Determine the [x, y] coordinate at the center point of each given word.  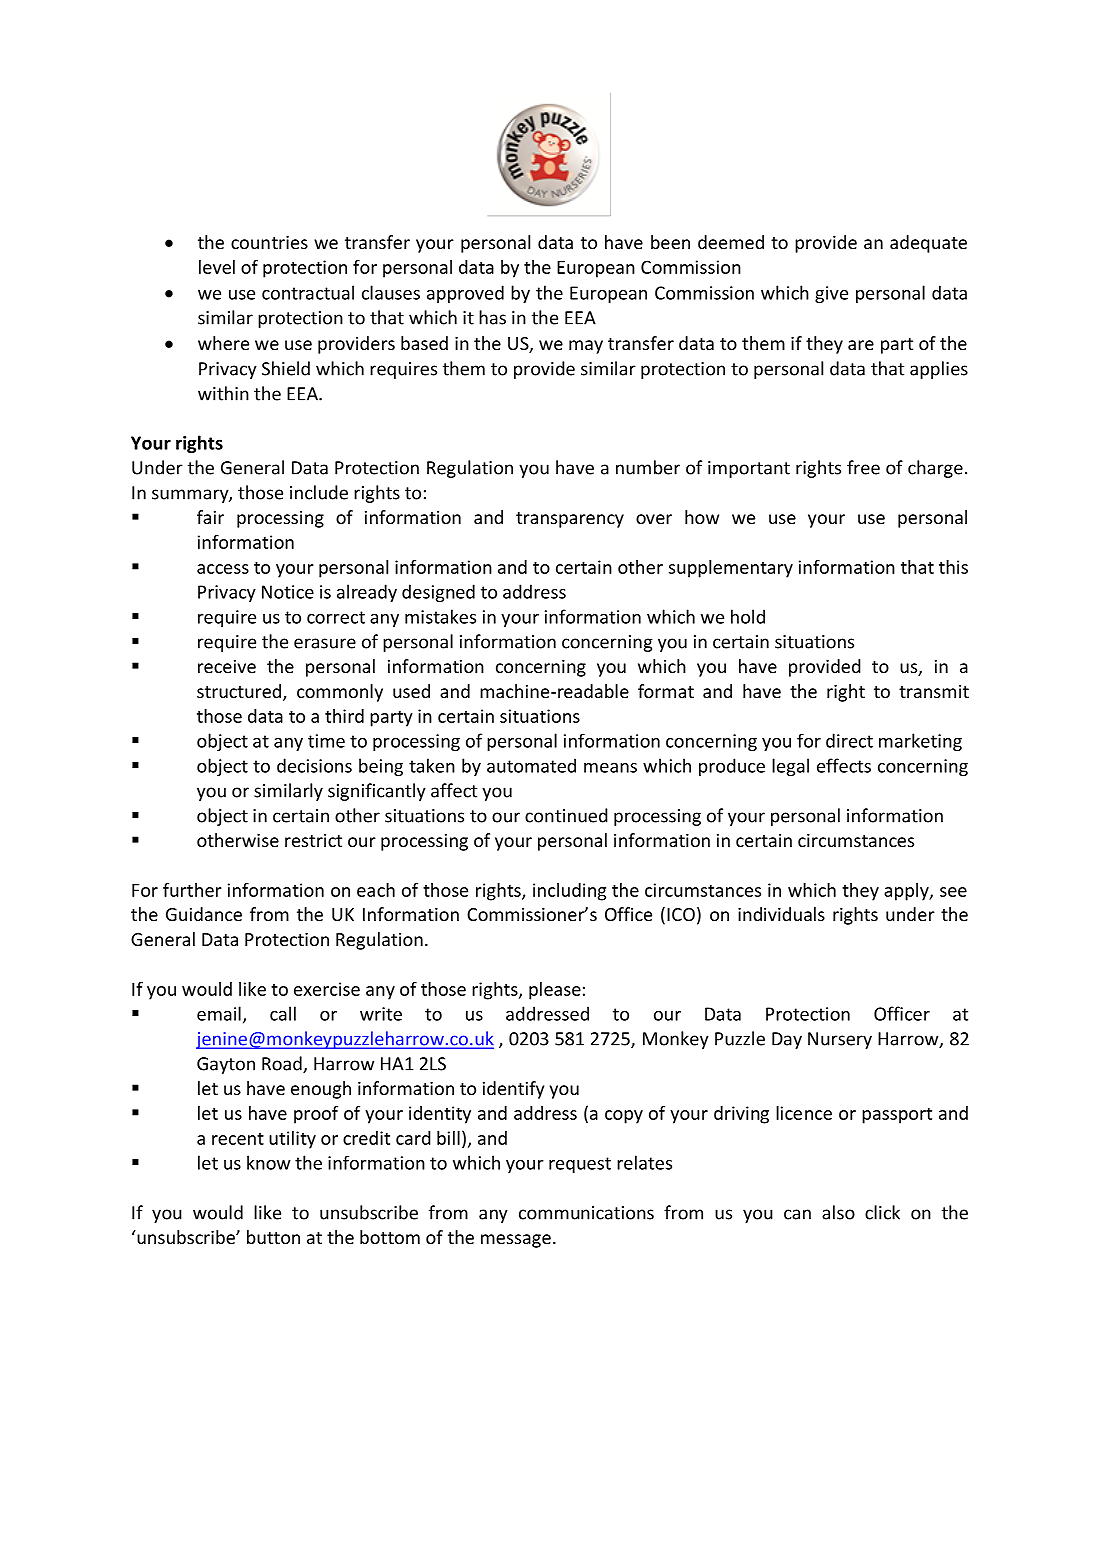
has [492, 317]
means [610, 768]
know [269, 1162]
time [326, 741]
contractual [308, 292]
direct [849, 740]
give [831, 294]
